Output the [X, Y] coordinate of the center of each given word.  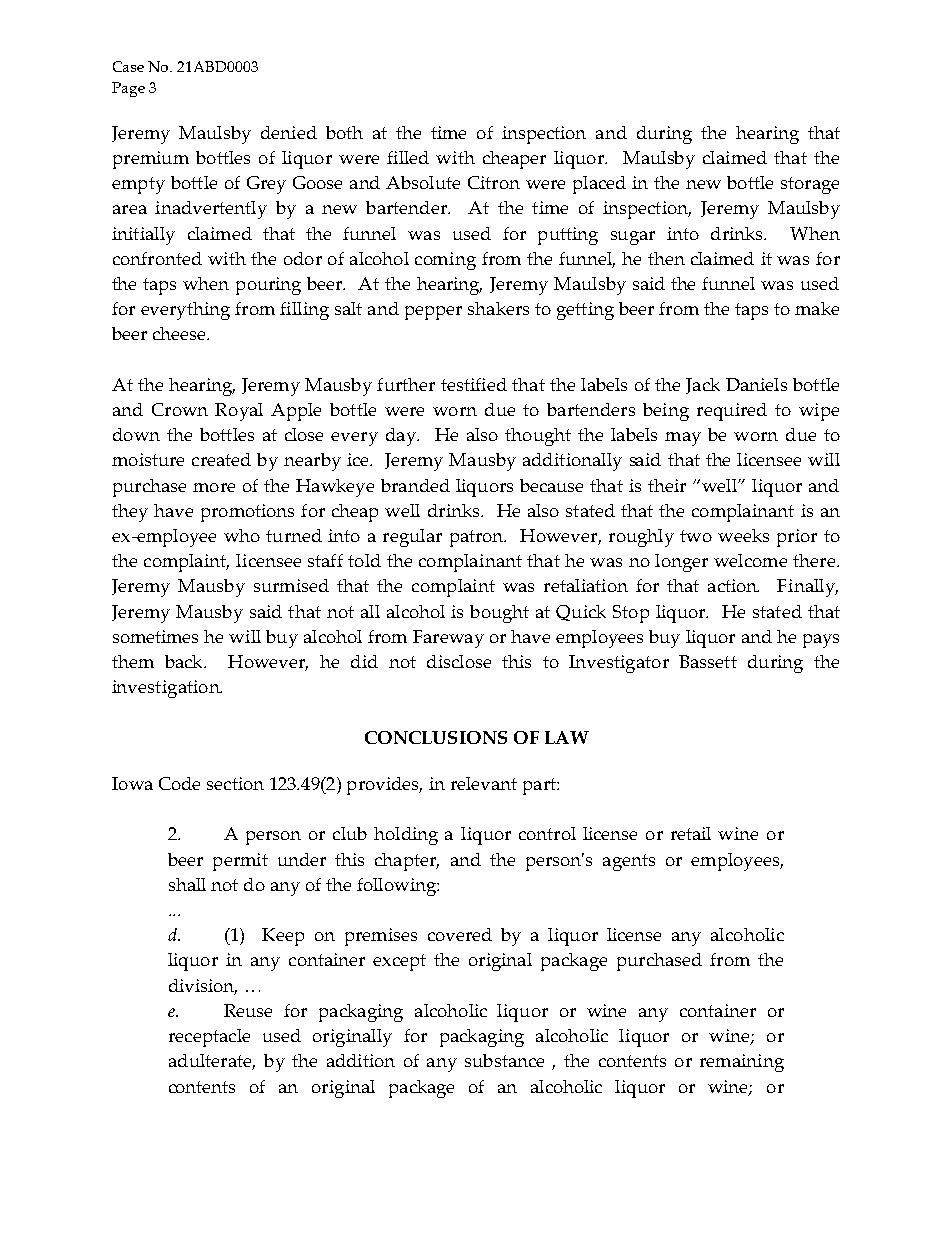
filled [408, 157]
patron [478, 538]
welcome [750, 560]
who [242, 535]
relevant [484, 783]
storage [810, 185]
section [235, 783]
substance [504, 1060]
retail [691, 833]
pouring [268, 286]
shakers [498, 308]
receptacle [209, 1038]
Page [128, 89]
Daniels [756, 384]
